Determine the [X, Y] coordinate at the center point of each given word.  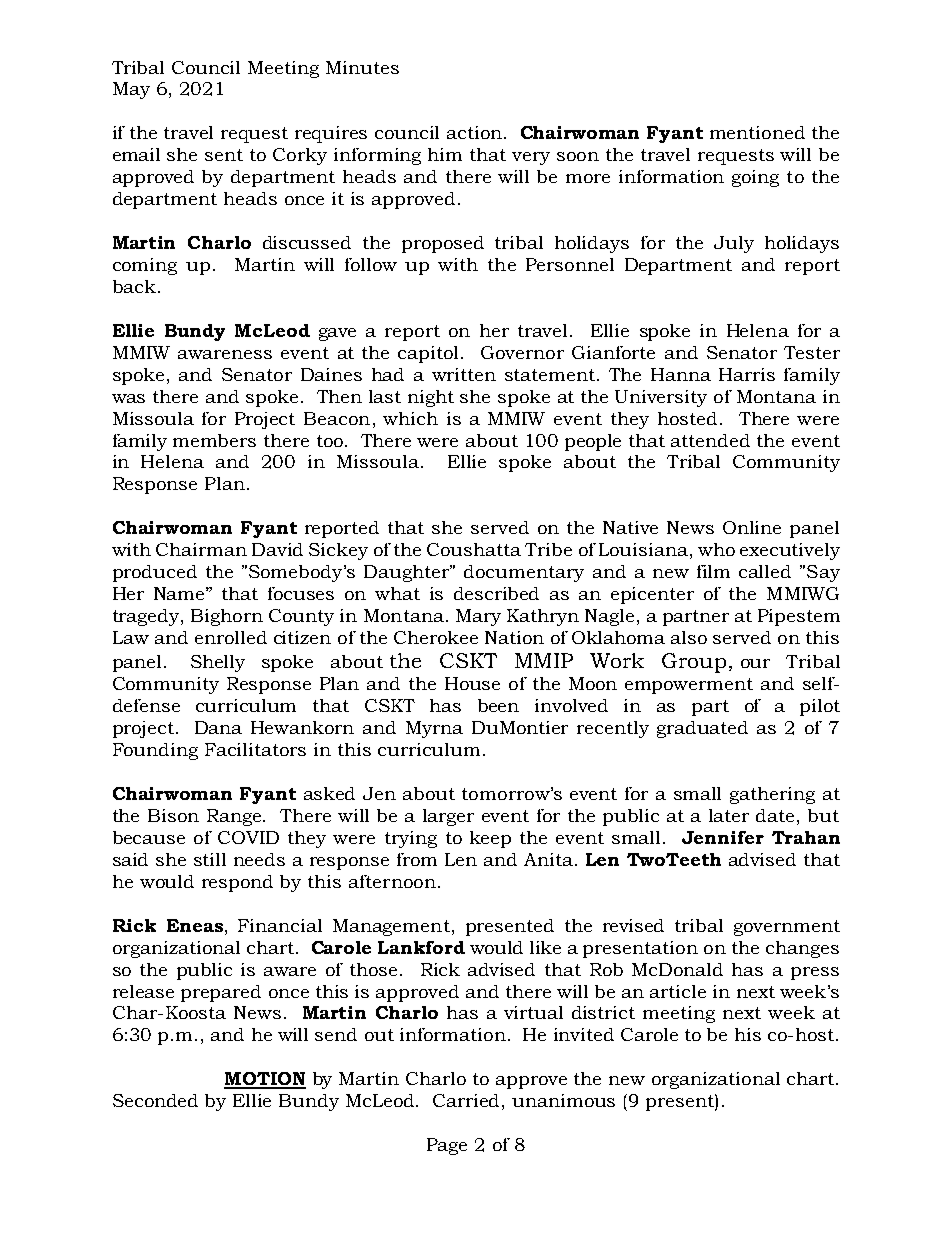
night [431, 398]
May [131, 90]
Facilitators [255, 749]
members [214, 440]
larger [448, 817]
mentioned [757, 132]
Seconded [155, 1100]
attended [710, 440]
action [474, 132]
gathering [772, 795]
